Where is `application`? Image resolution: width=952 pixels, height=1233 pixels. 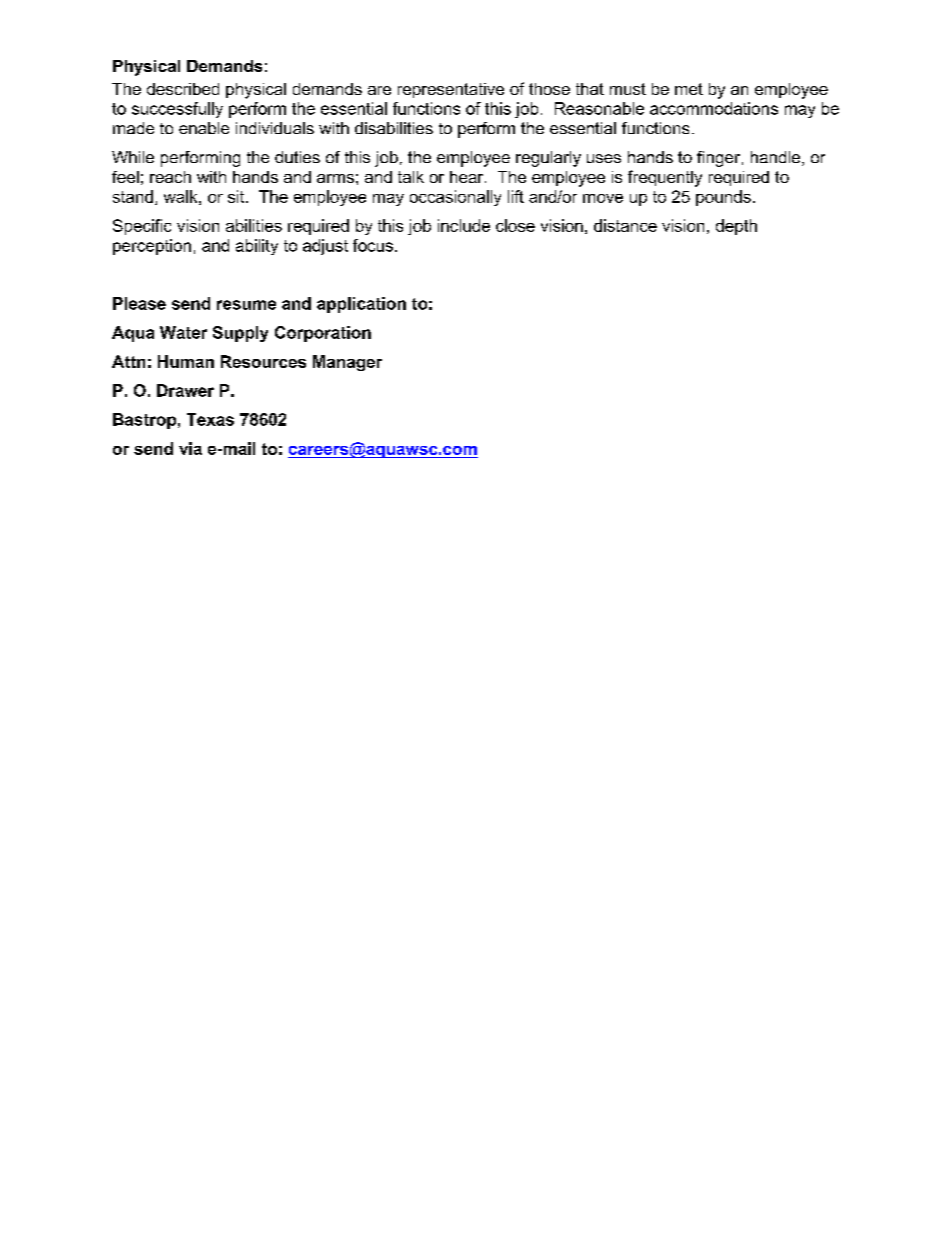 application is located at coordinates (361, 305).
